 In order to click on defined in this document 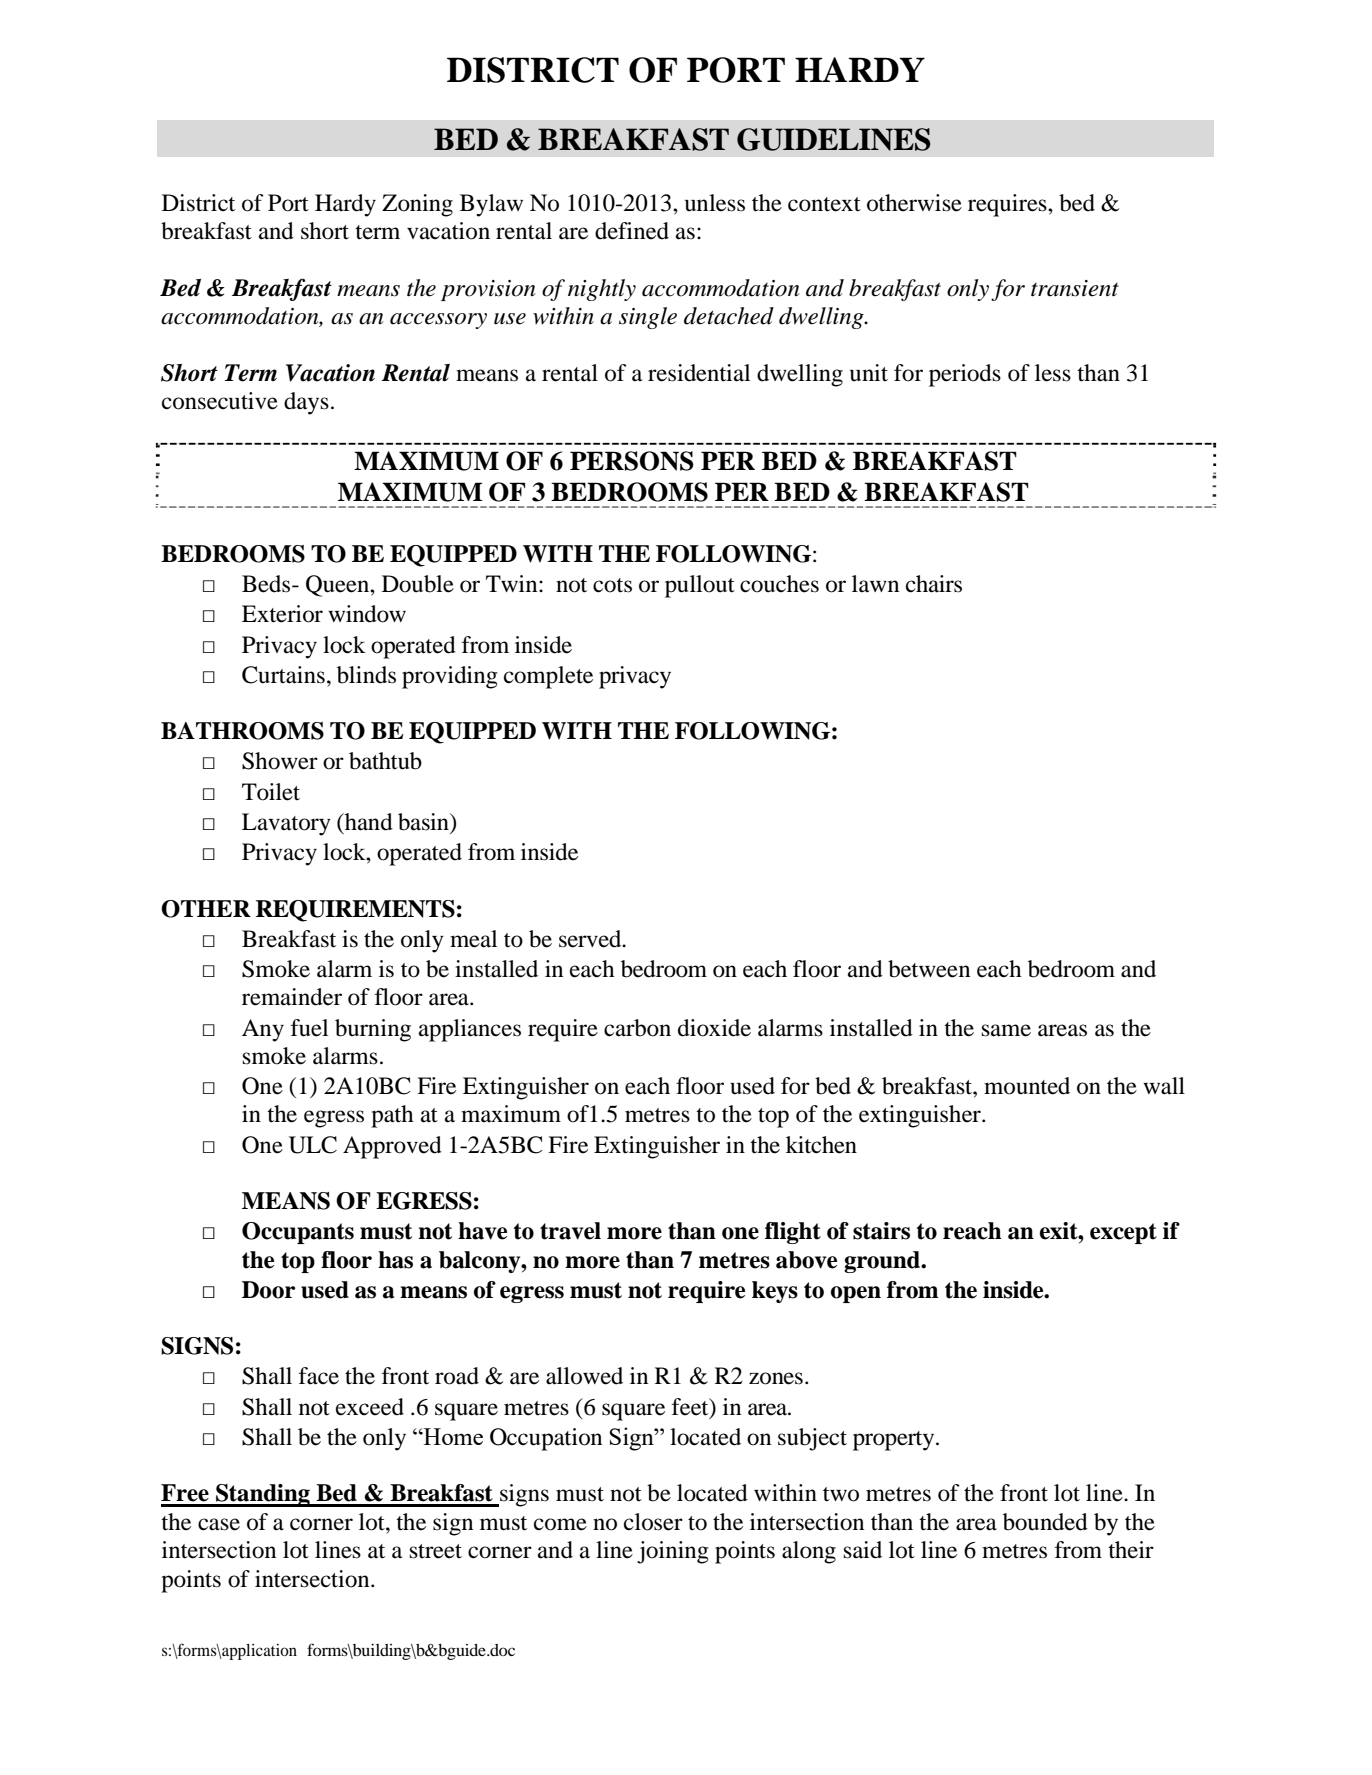, I will do `click(632, 231)`.
